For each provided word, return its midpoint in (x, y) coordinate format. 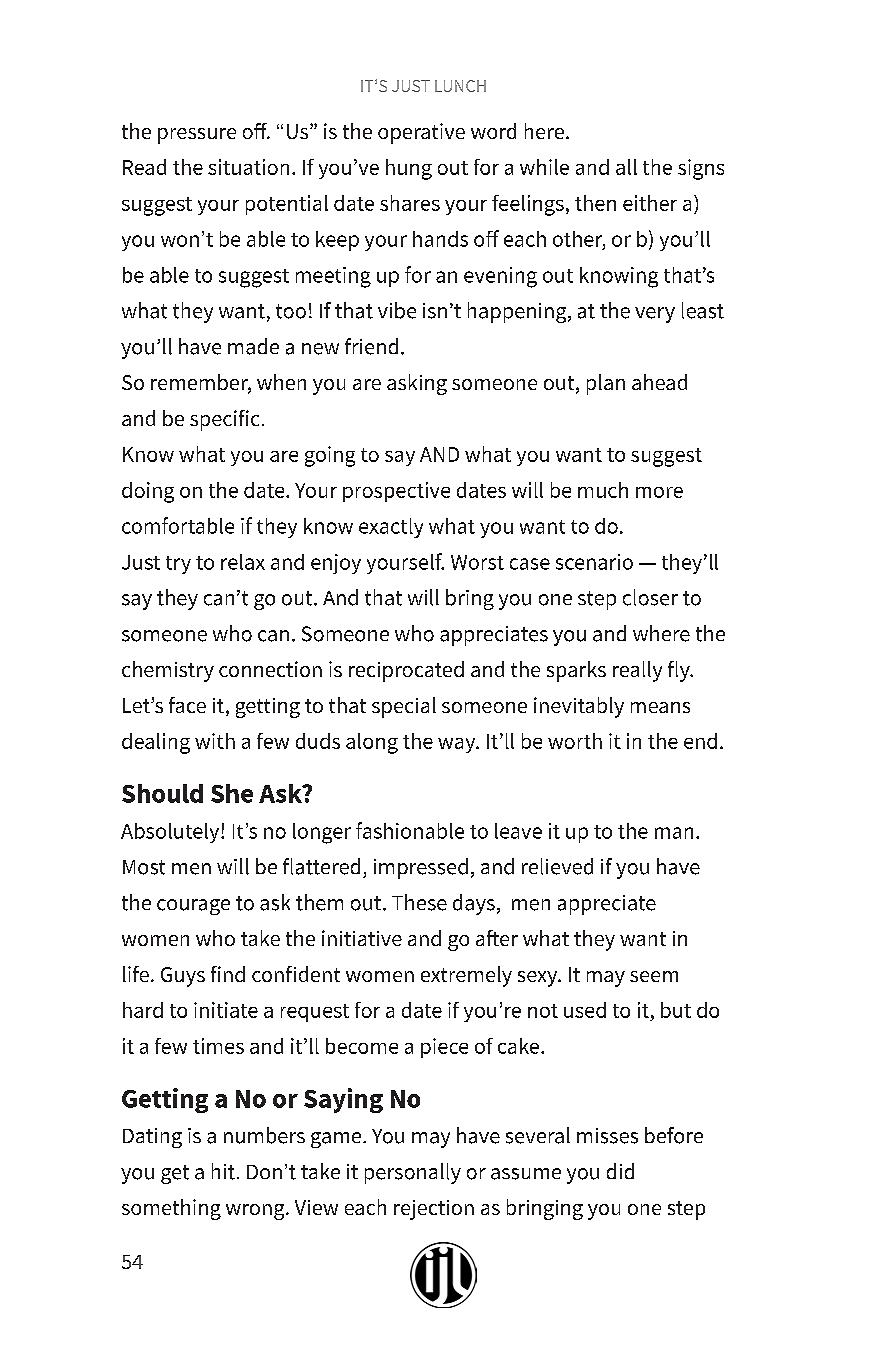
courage (193, 907)
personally (413, 1173)
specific (224, 420)
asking (417, 384)
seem (654, 976)
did (620, 1171)
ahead (659, 382)
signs (701, 169)
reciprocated (406, 671)
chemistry (168, 671)
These (419, 902)
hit (223, 1171)
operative (421, 133)
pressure (197, 136)
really (637, 671)
